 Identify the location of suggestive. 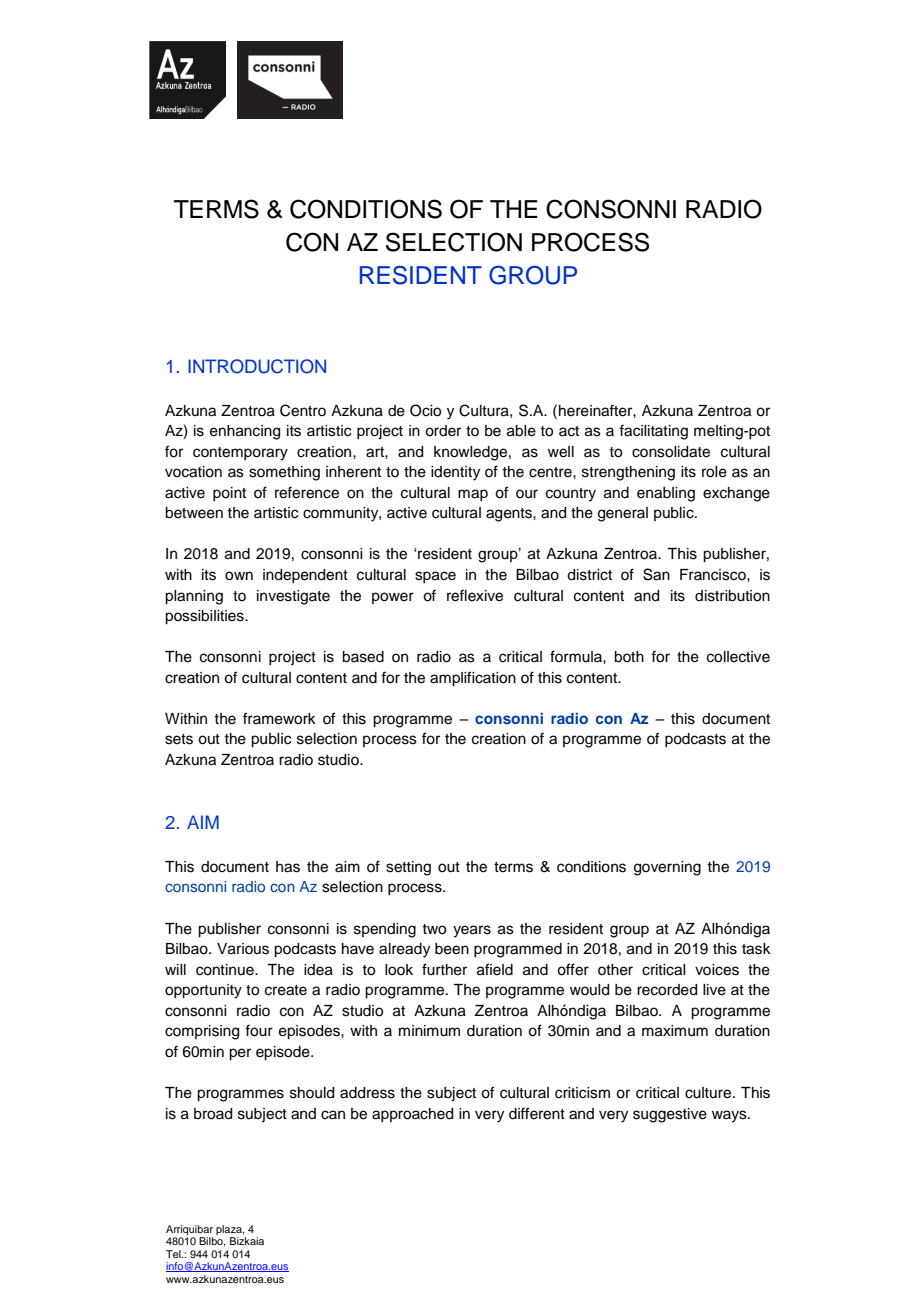
(670, 1115).
